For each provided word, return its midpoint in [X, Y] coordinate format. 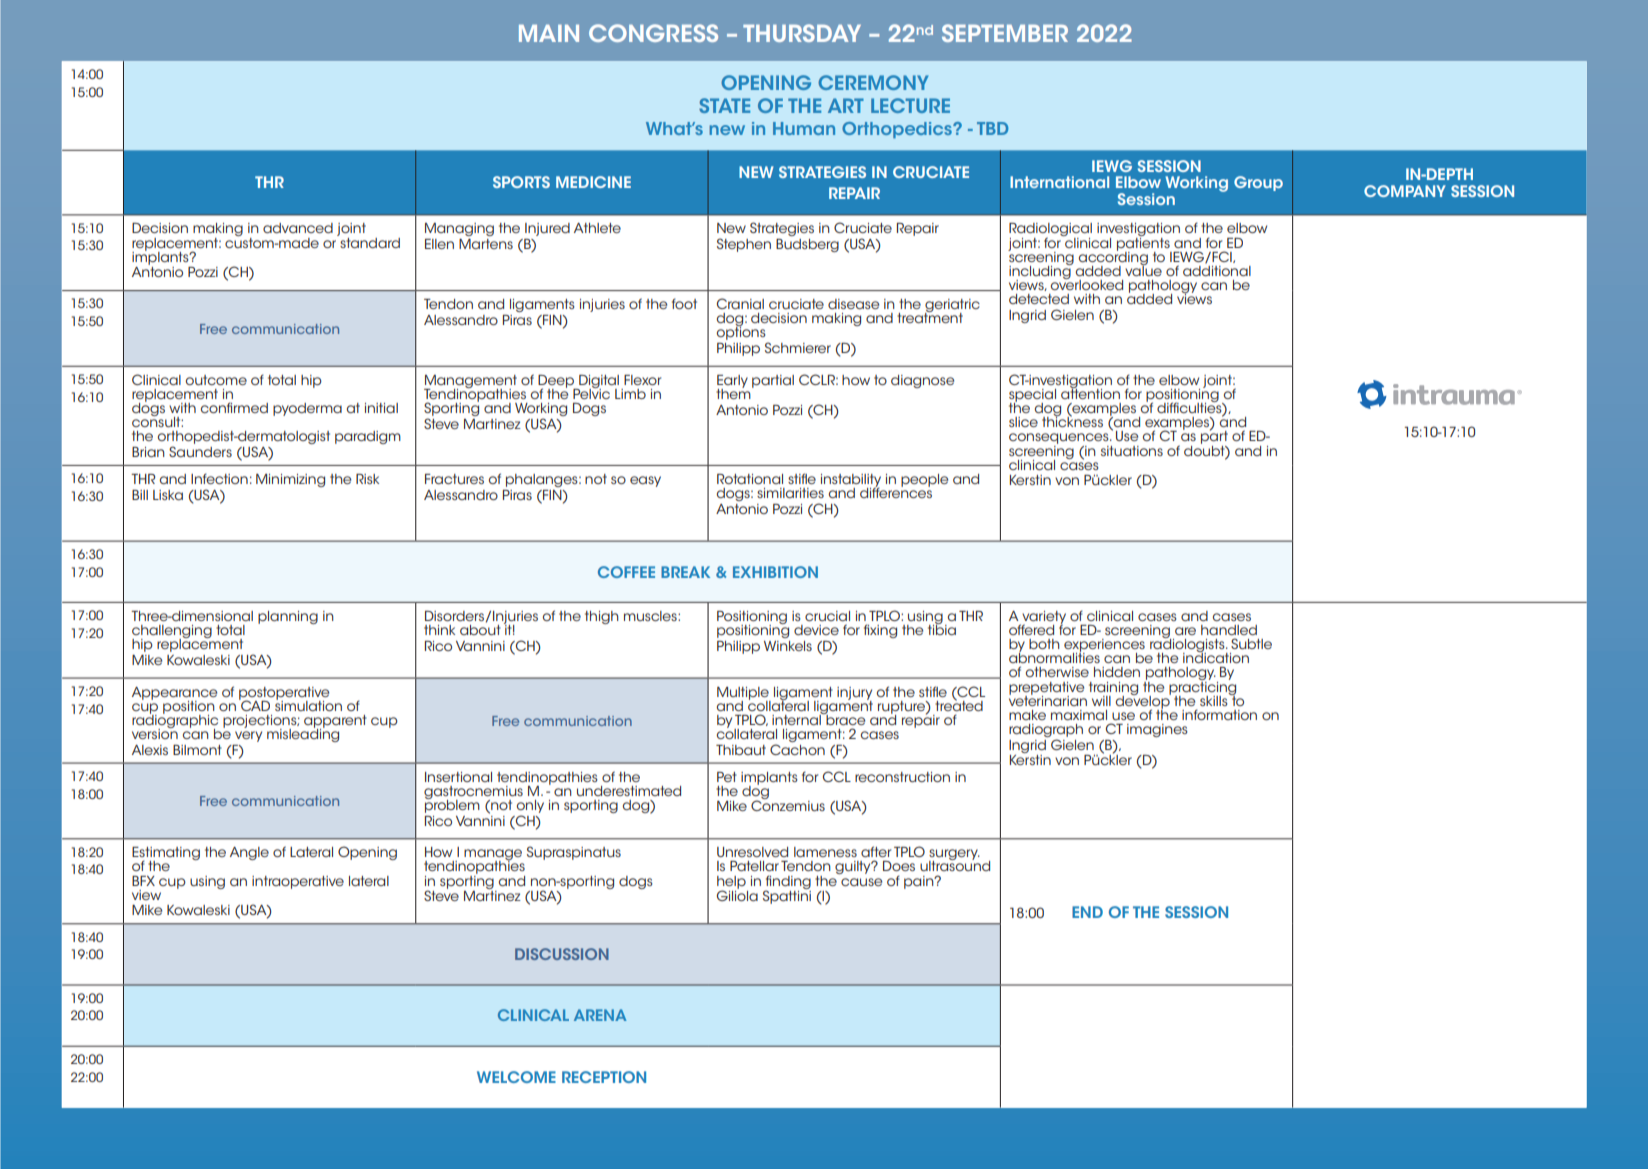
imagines [1157, 730]
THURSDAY [802, 33]
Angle [249, 853]
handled [1229, 630]
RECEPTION [604, 1077]
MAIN [549, 33]
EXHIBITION [775, 572]
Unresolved [752, 852]
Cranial [740, 303]
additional [1217, 269]
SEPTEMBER [1005, 33]
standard [369, 241]
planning [288, 617]
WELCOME [516, 1077]
